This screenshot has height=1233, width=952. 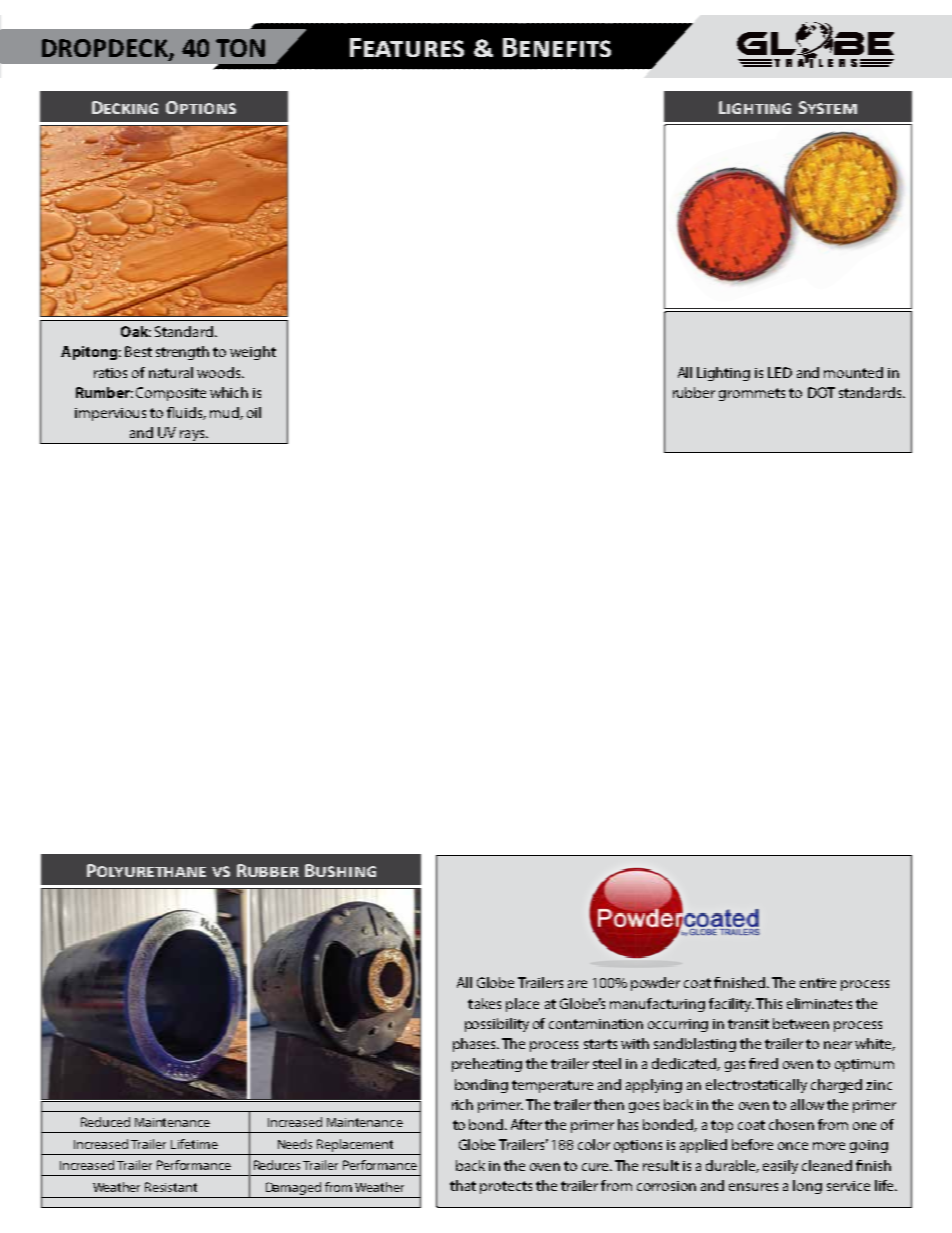 I want to click on Composite, so click(x=171, y=394).
